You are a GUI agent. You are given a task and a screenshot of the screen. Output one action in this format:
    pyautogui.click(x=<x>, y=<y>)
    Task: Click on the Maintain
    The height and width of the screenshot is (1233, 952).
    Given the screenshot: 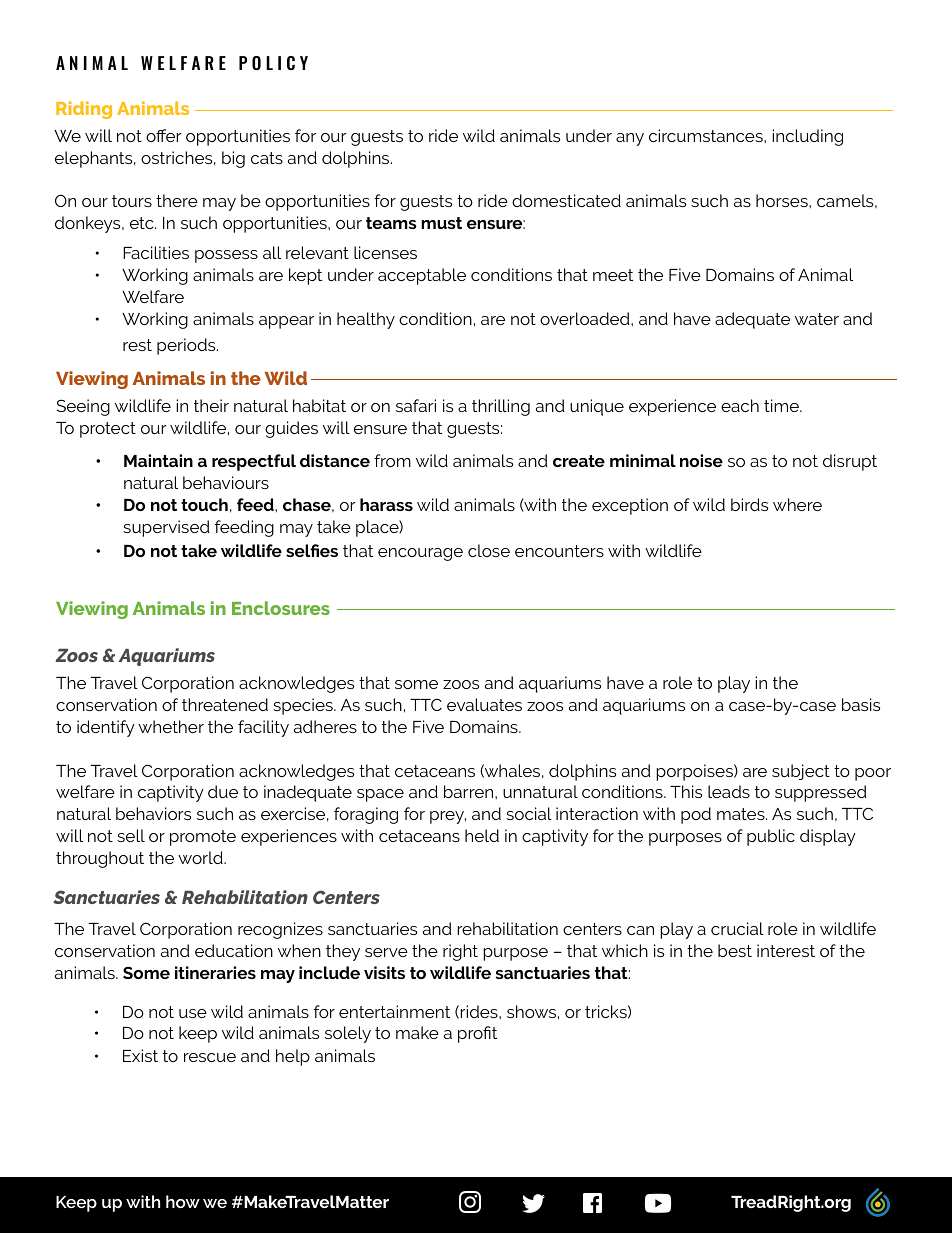 What is the action you would take?
    pyautogui.click(x=158, y=460)
